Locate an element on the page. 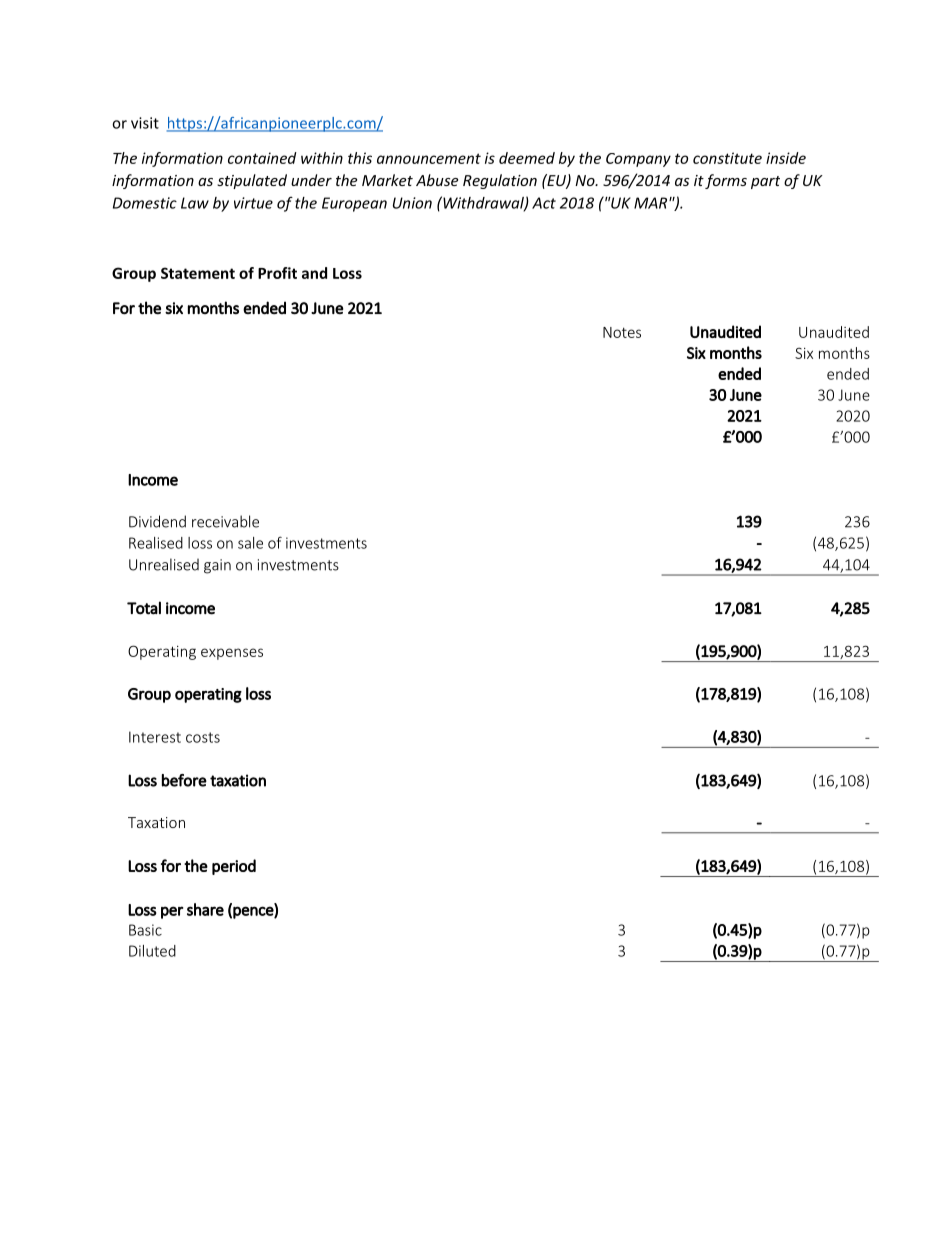 The width and height of the image is (952, 1233). contained is located at coordinates (262, 158).
